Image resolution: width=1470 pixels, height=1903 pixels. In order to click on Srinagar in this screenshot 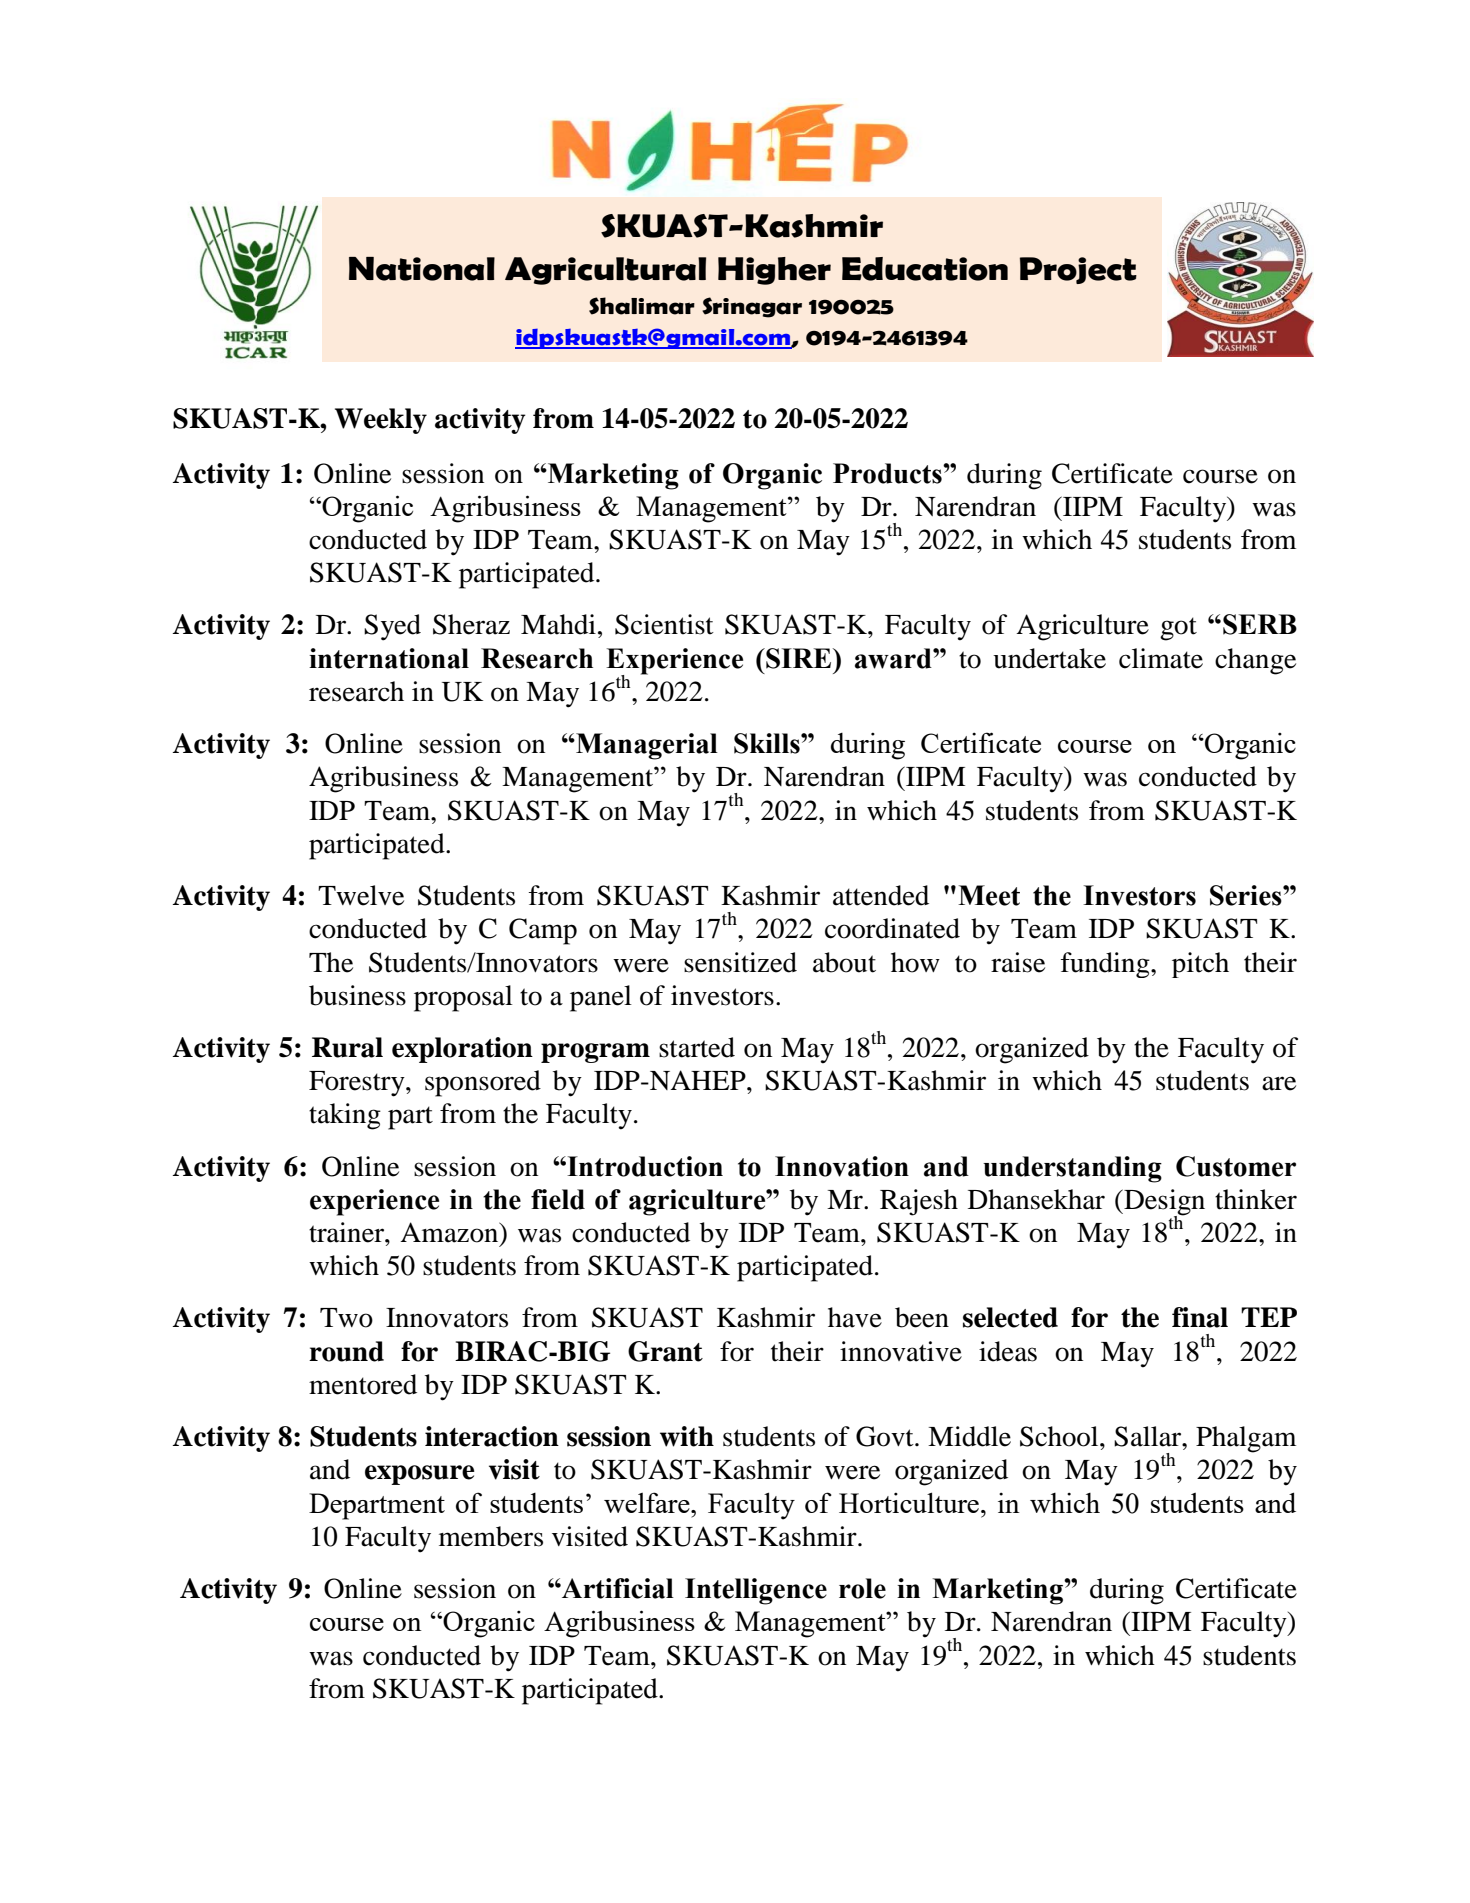, I will do `click(752, 307)`.
